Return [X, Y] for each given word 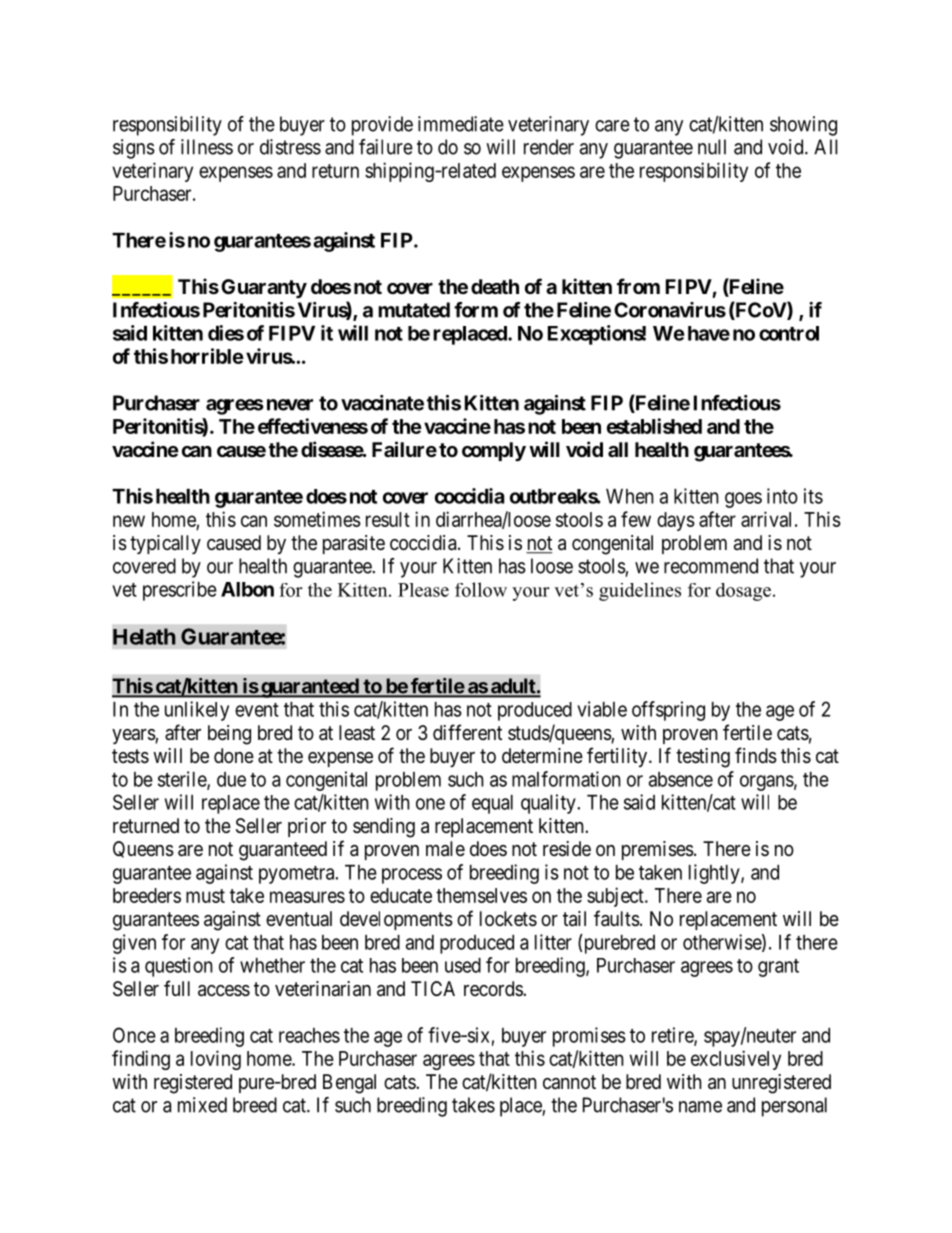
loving [216, 1060]
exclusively [736, 1060]
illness [207, 147]
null [712, 147]
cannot [569, 1082]
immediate [461, 124]
